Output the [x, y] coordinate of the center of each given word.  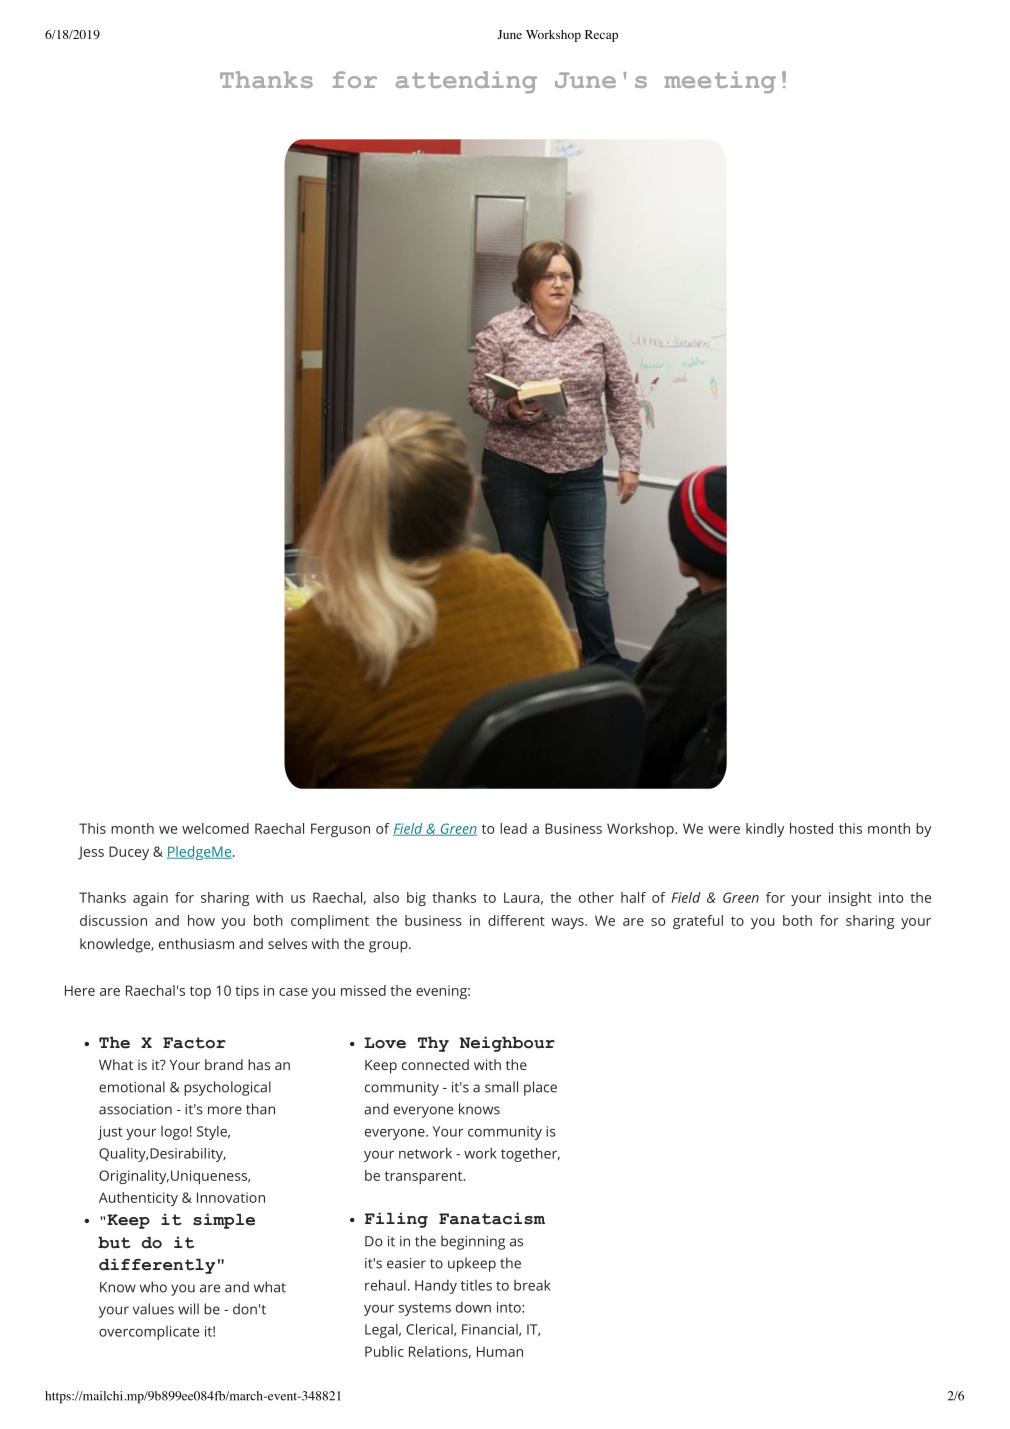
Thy [433, 1044]
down [473, 1307]
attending [466, 82]
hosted [811, 828]
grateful [698, 922]
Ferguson [340, 830]
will [188, 1309]
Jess [91, 853]
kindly [765, 830]
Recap [601, 36]
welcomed [215, 828]
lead [513, 828]
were [724, 830]
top [200, 992]
